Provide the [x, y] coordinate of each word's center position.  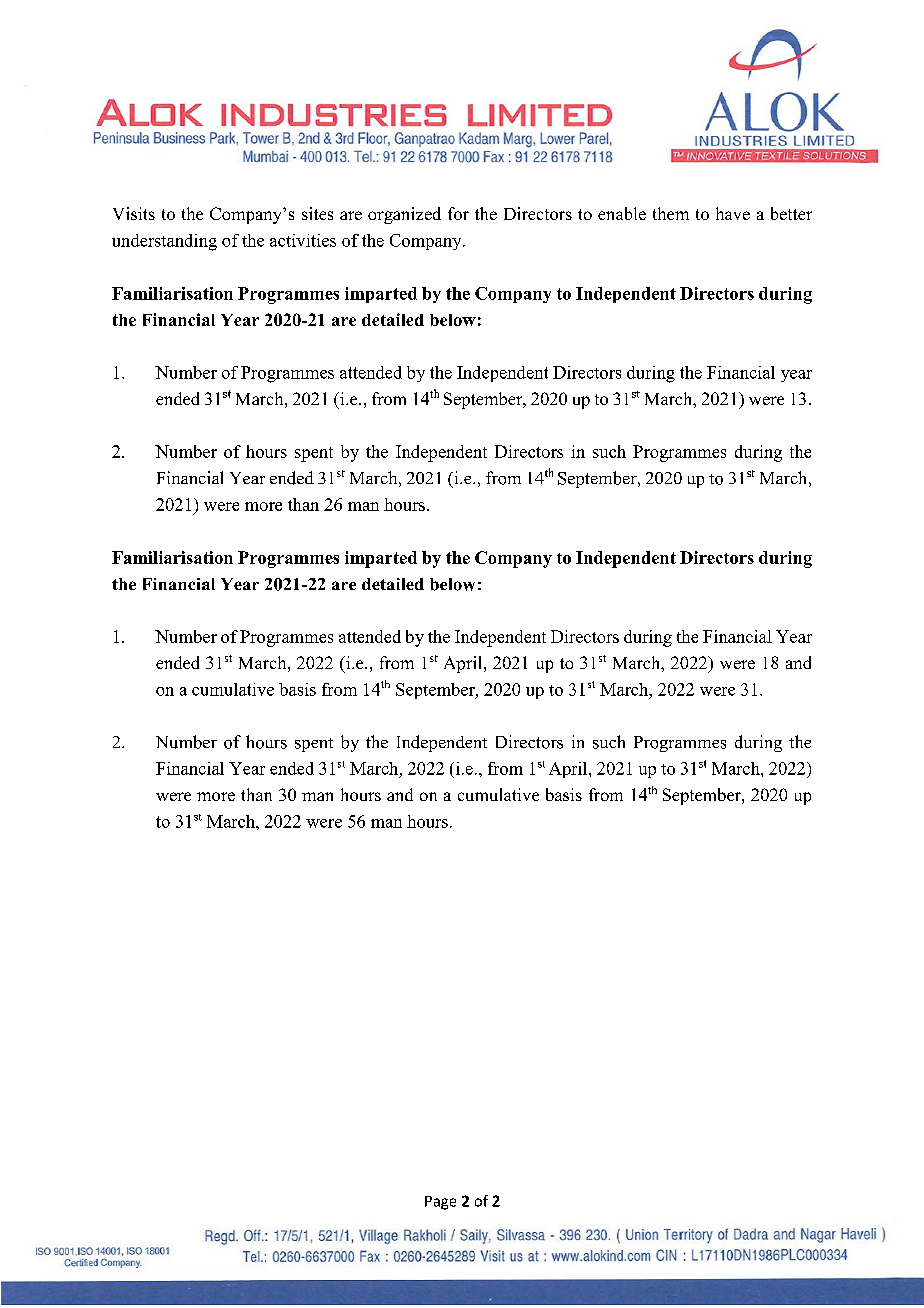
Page [440, 1203]
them [671, 213]
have [733, 213]
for [458, 213]
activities [303, 240]
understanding [164, 242]
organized [404, 215]
